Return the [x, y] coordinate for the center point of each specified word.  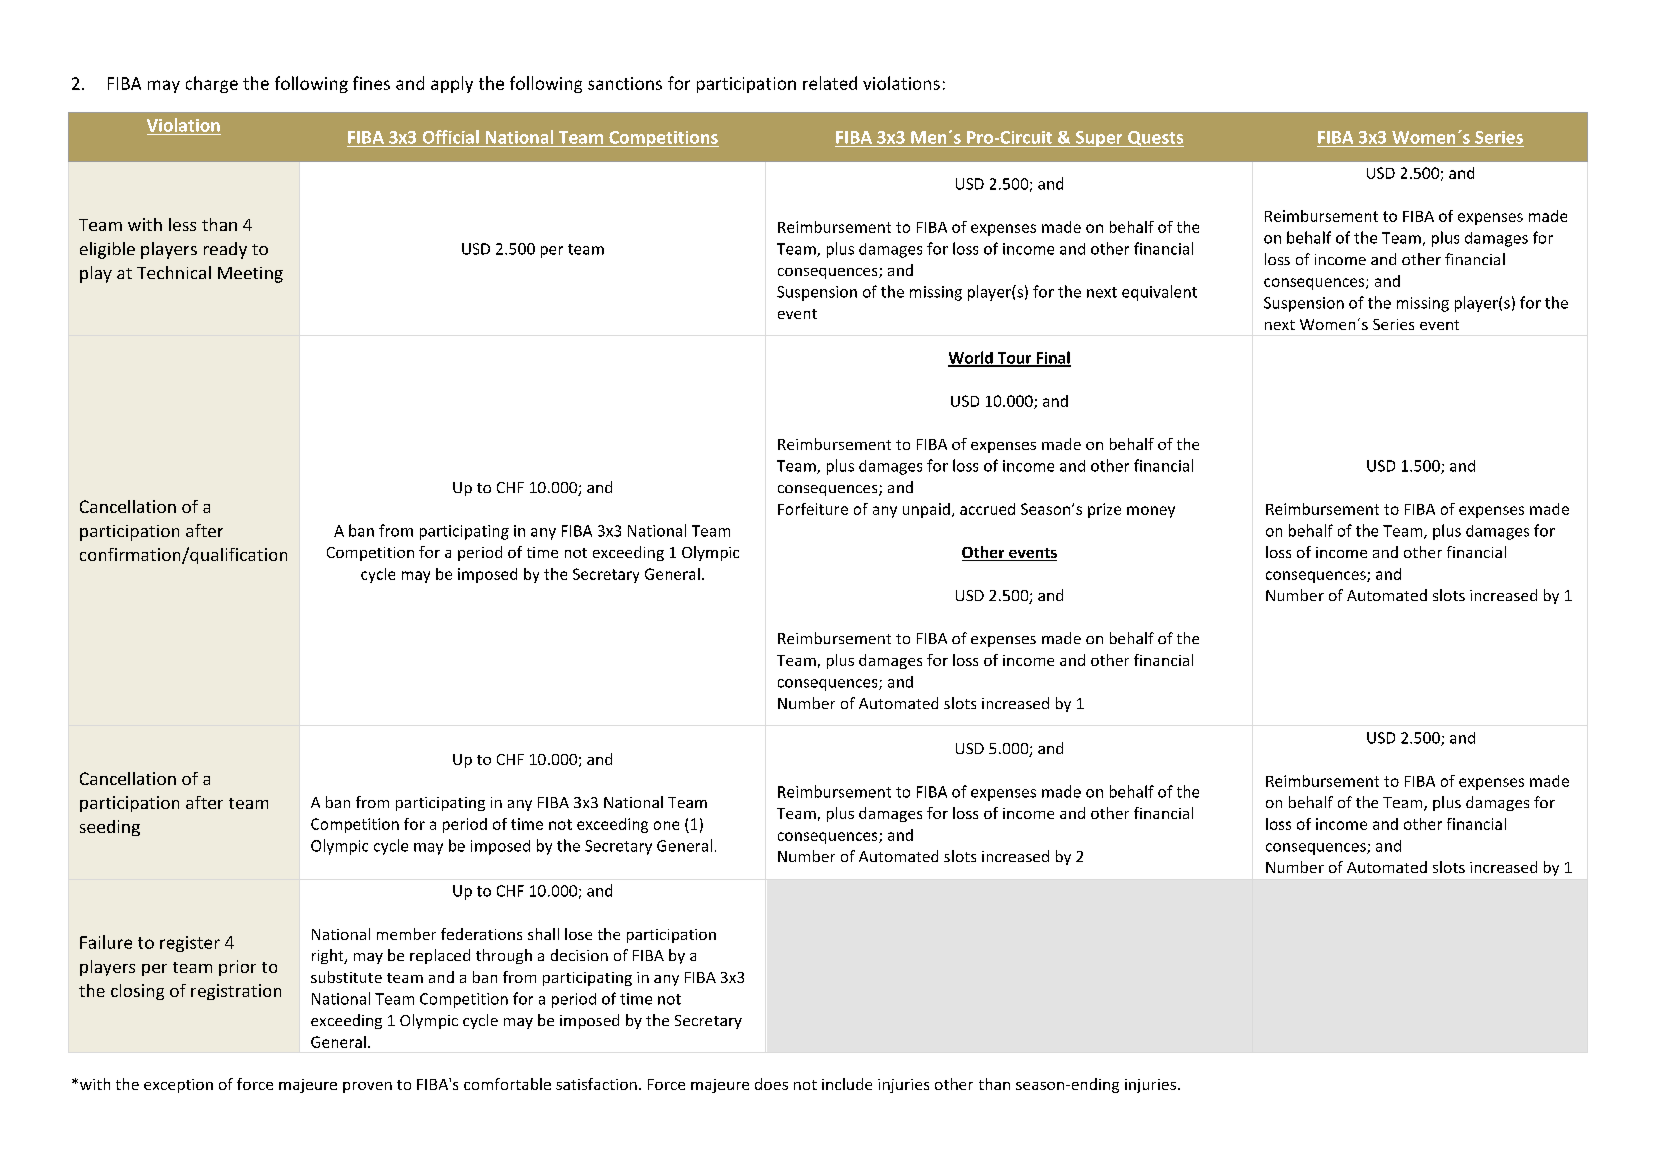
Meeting [250, 275]
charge [212, 84]
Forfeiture [813, 509]
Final [1052, 358]
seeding [110, 828]
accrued [987, 509]
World [971, 358]
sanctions [625, 83]
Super [1099, 139]
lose [578, 934]
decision [579, 955]
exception [178, 1086]
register [190, 944]
